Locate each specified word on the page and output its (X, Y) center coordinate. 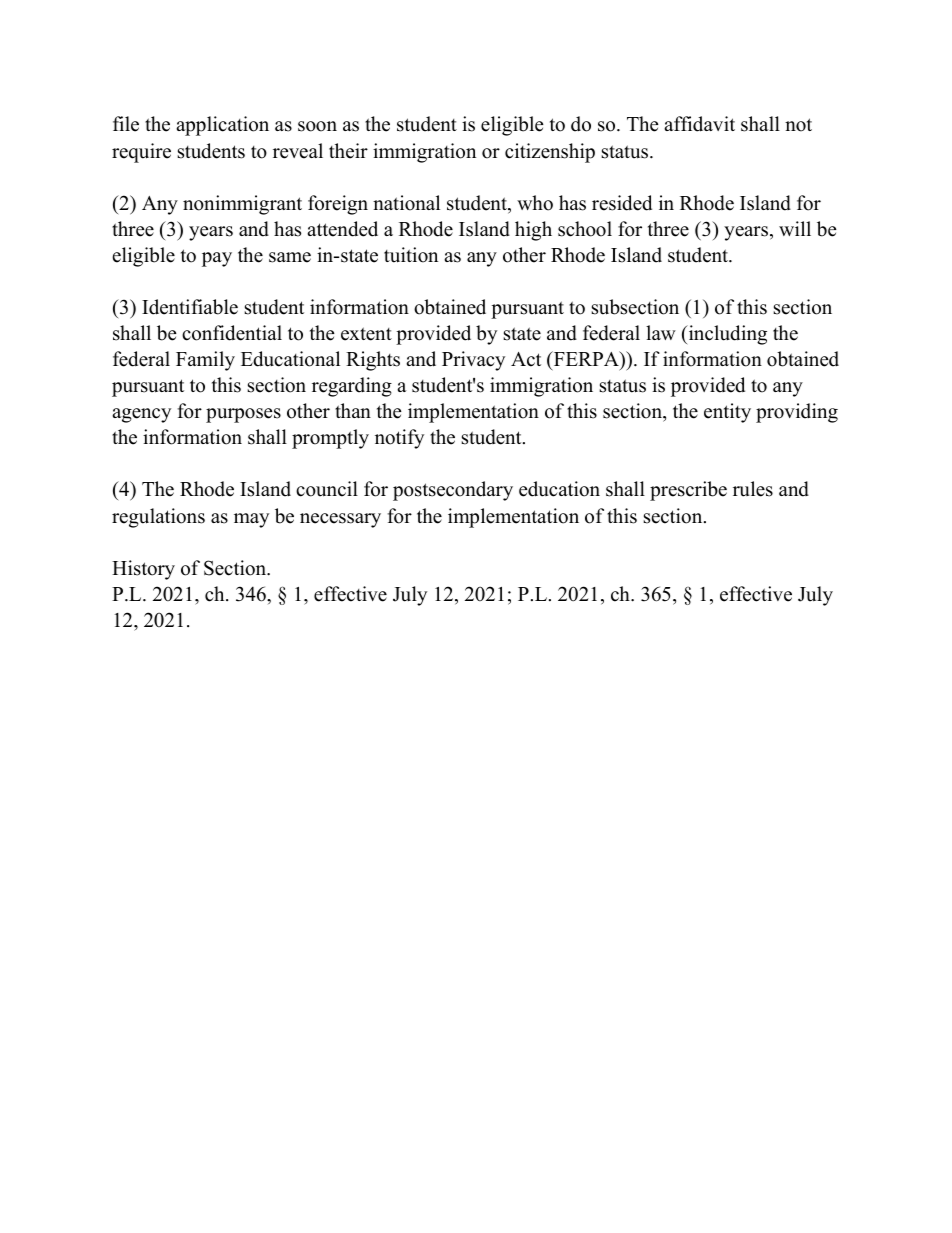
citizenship (550, 153)
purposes (243, 415)
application (222, 126)
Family (205, 361)
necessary (340, 520)
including (726, 335)
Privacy (473, 361)
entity (727, 413)
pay (217, 259)
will (795, 228)
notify (399, 439)
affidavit (699, 124)
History (143, 570)
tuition (411, 255)
